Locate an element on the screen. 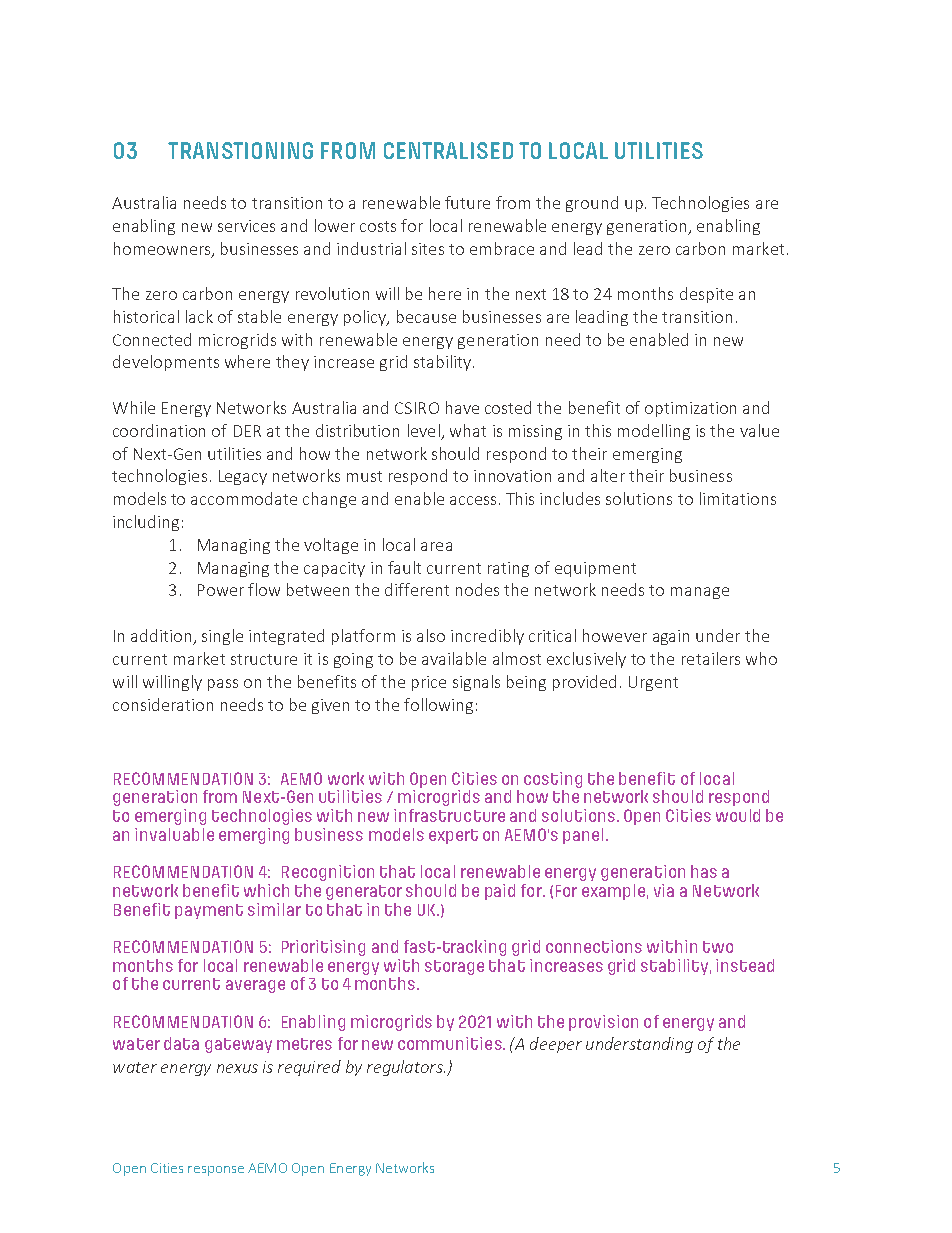  retailers is located at coordinates (711, 658).
